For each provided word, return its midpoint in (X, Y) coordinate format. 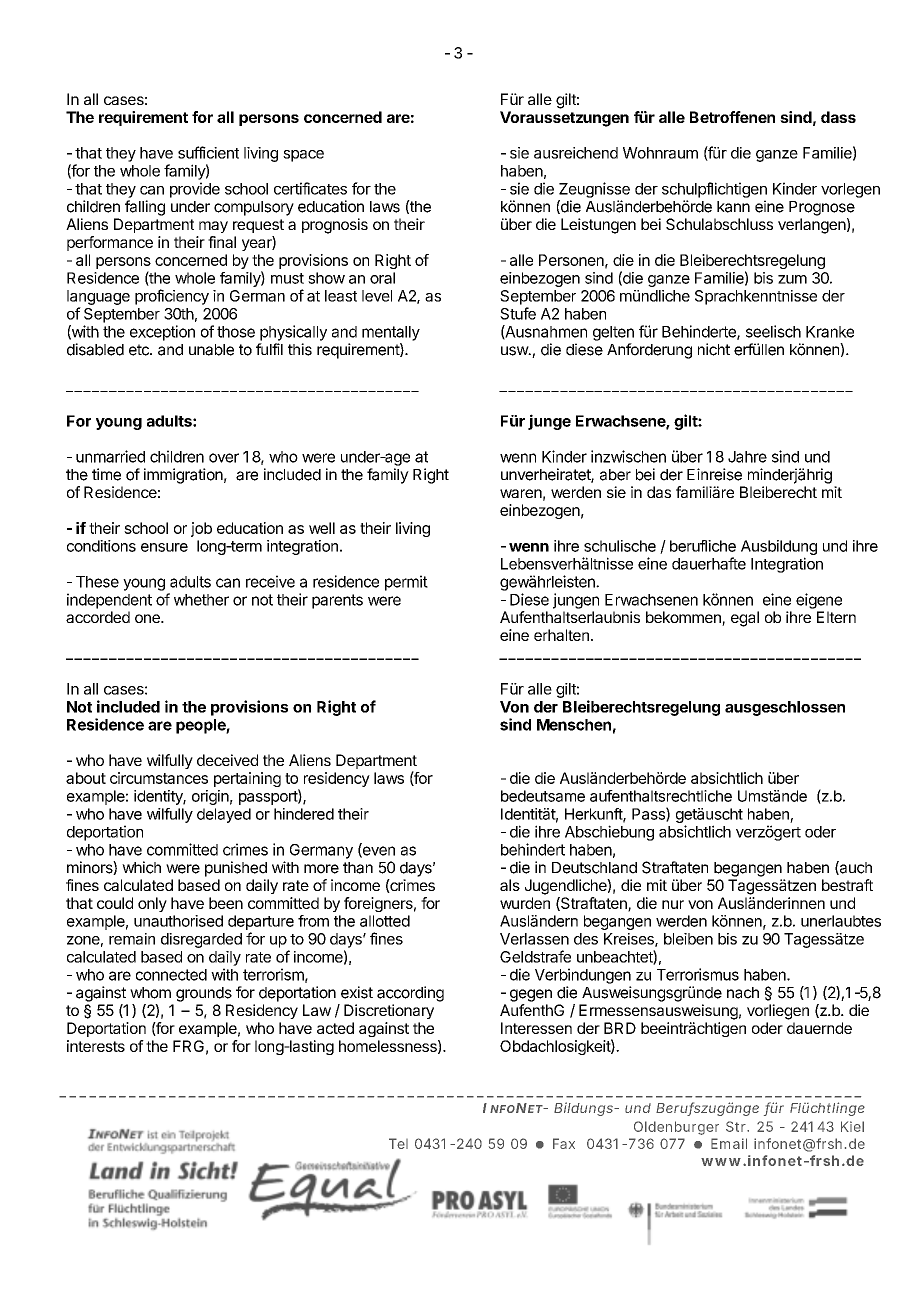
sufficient (208, 152)
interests (96, 1046)
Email (729, 1143)
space (303, 156)
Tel (398, 1143)
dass (838, 117)
